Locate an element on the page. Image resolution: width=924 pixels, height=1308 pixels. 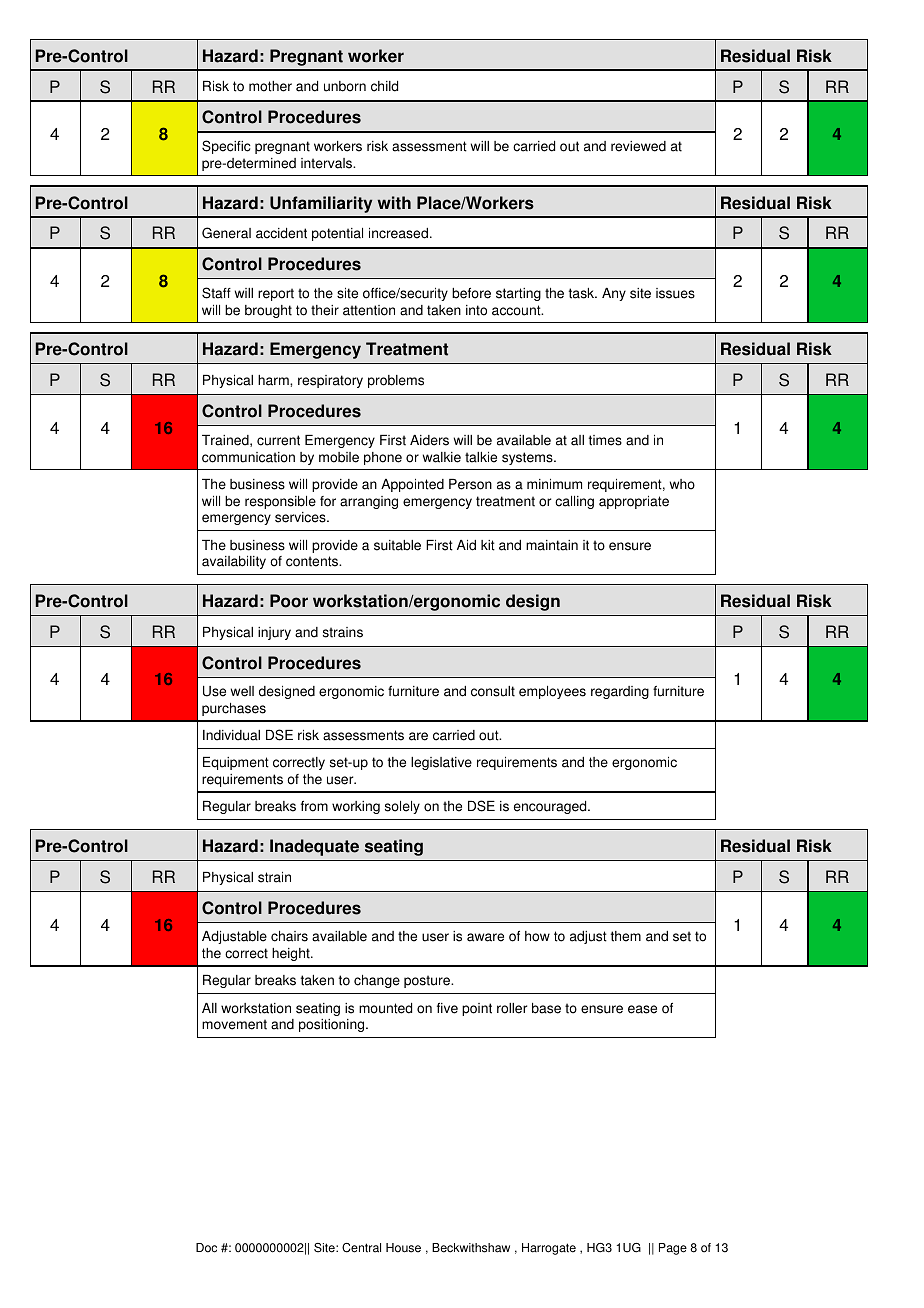
chairs is located at coordinates (289, 936).
